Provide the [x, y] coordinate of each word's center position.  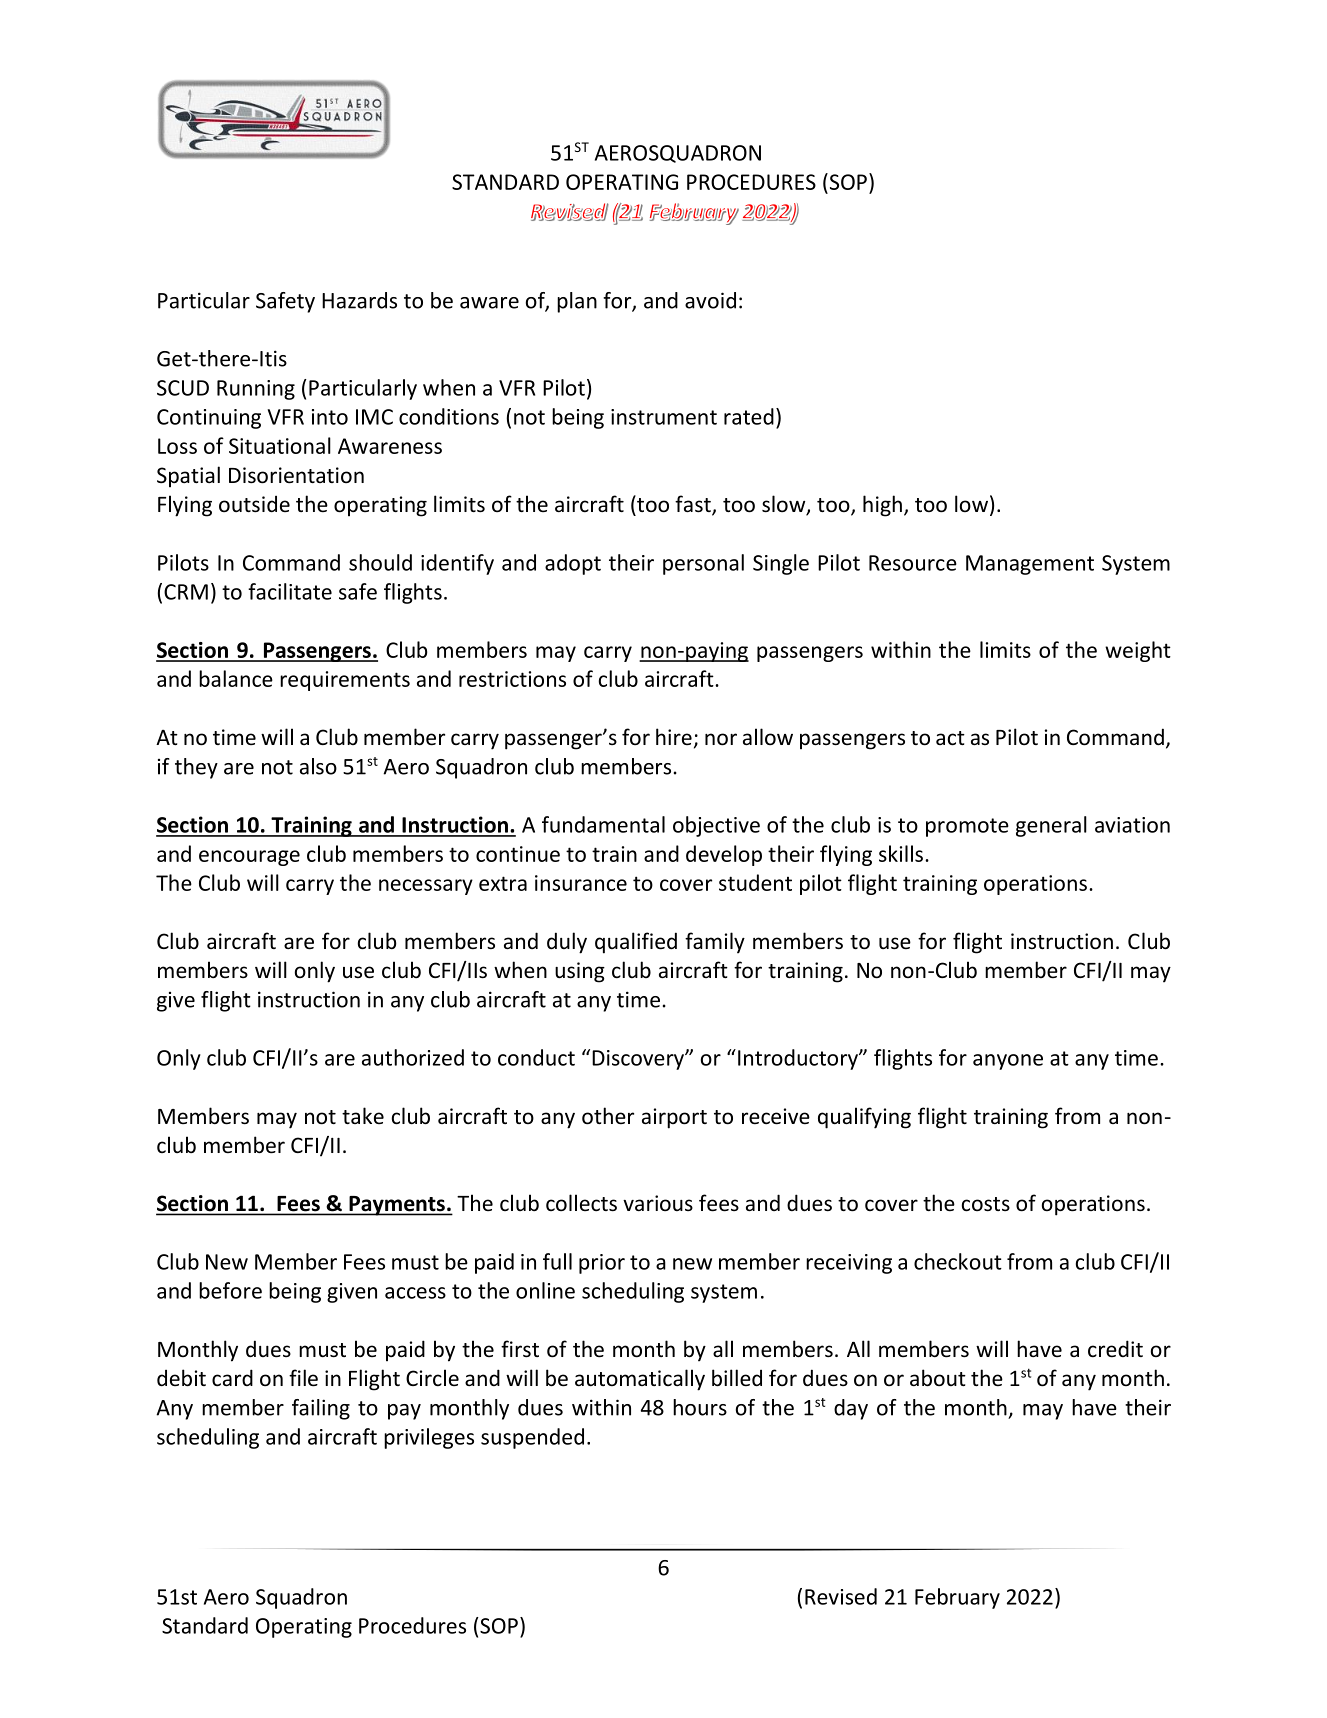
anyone [1008, 1062]
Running [256, 390]
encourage [249, 858]
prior [602, 1264]
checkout [958, 1261]
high [882, 506]
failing [321, 1409]
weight [1138, 651]
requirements [345, 681]
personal [703, 564]
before [230, 1290]
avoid [710, 300]
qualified [636, 943]
